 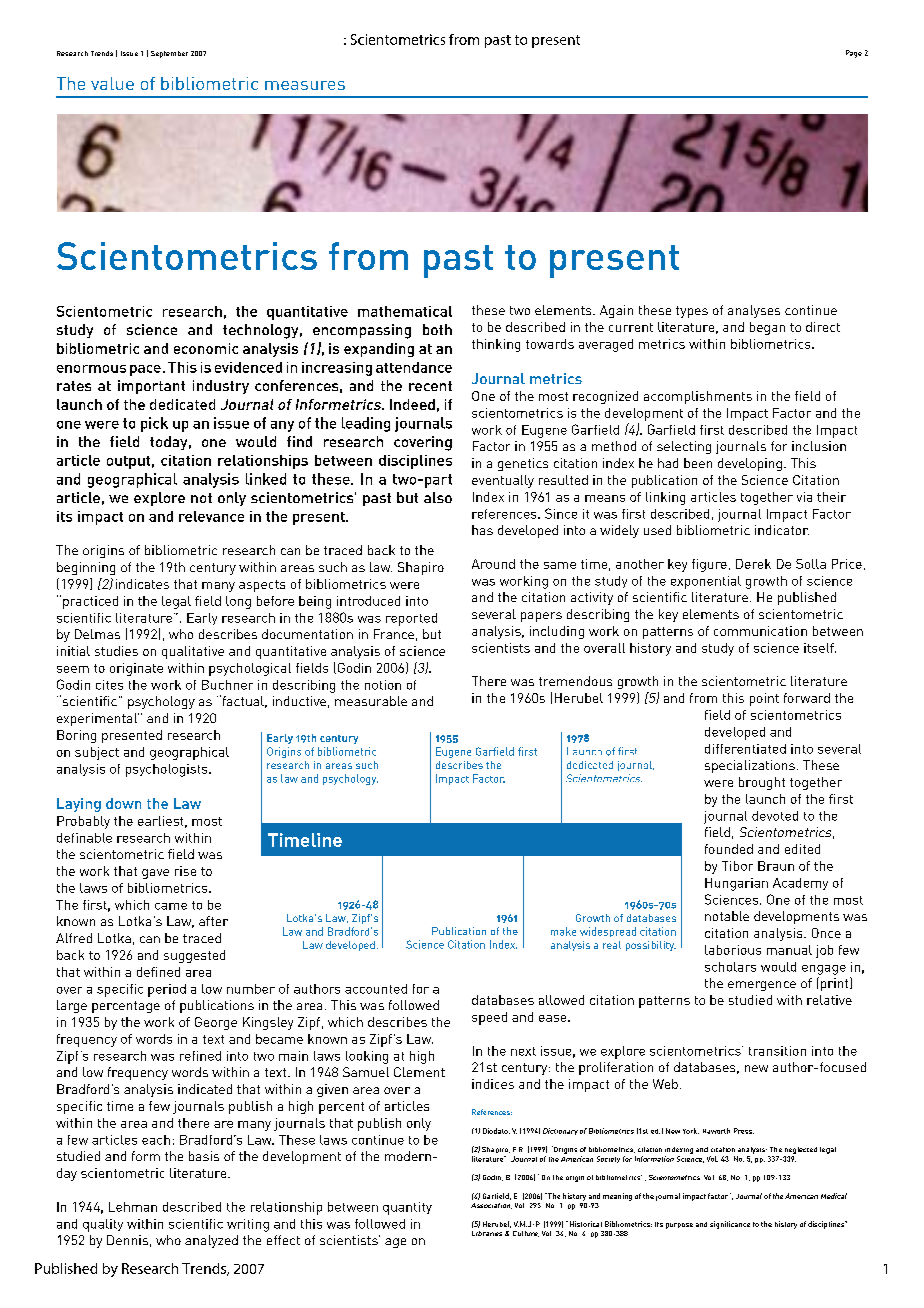 I want to click on Lehman, so click(x=133, y=1207).
